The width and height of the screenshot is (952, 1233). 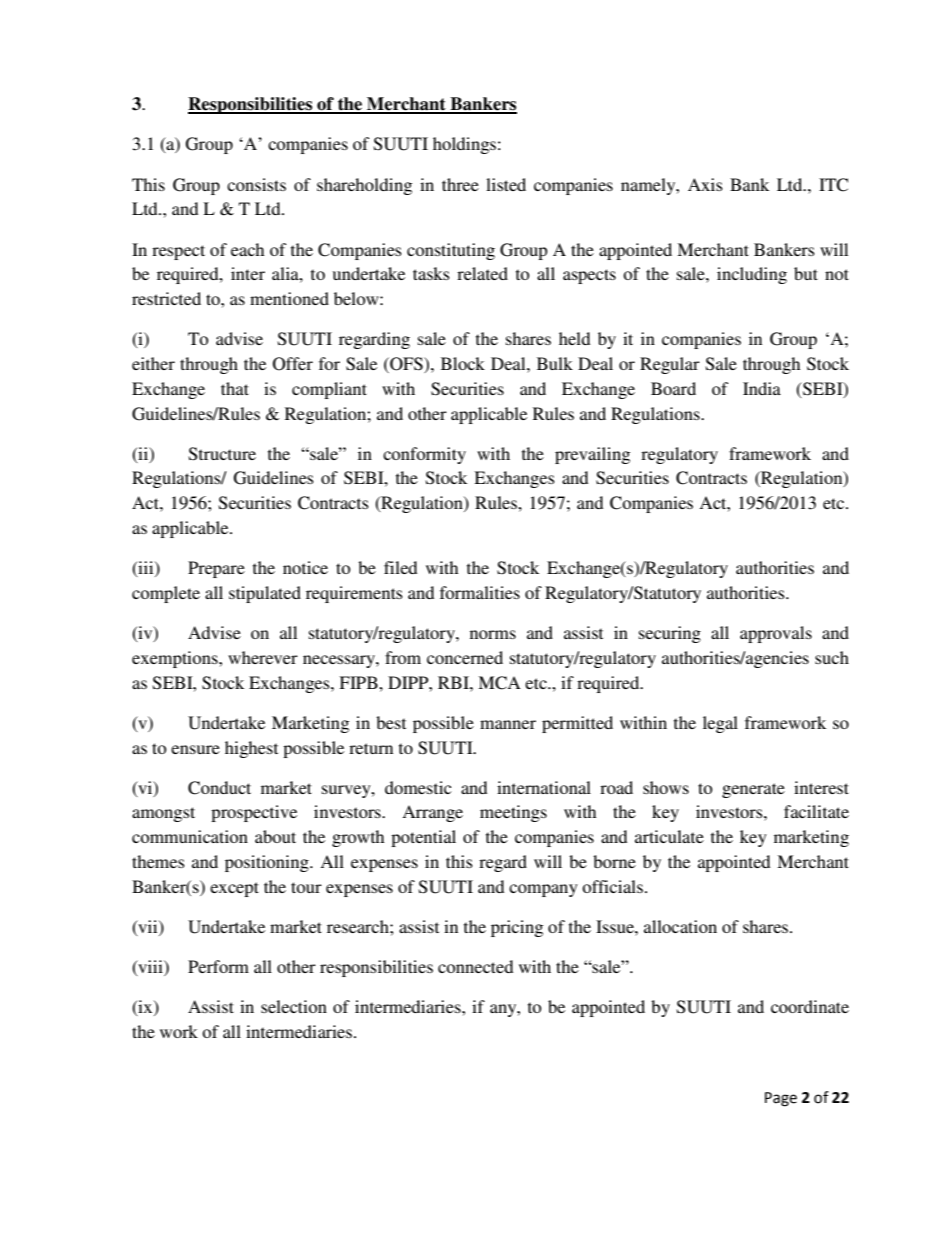 I want to click on selection, so click(x=294, y=1006).
